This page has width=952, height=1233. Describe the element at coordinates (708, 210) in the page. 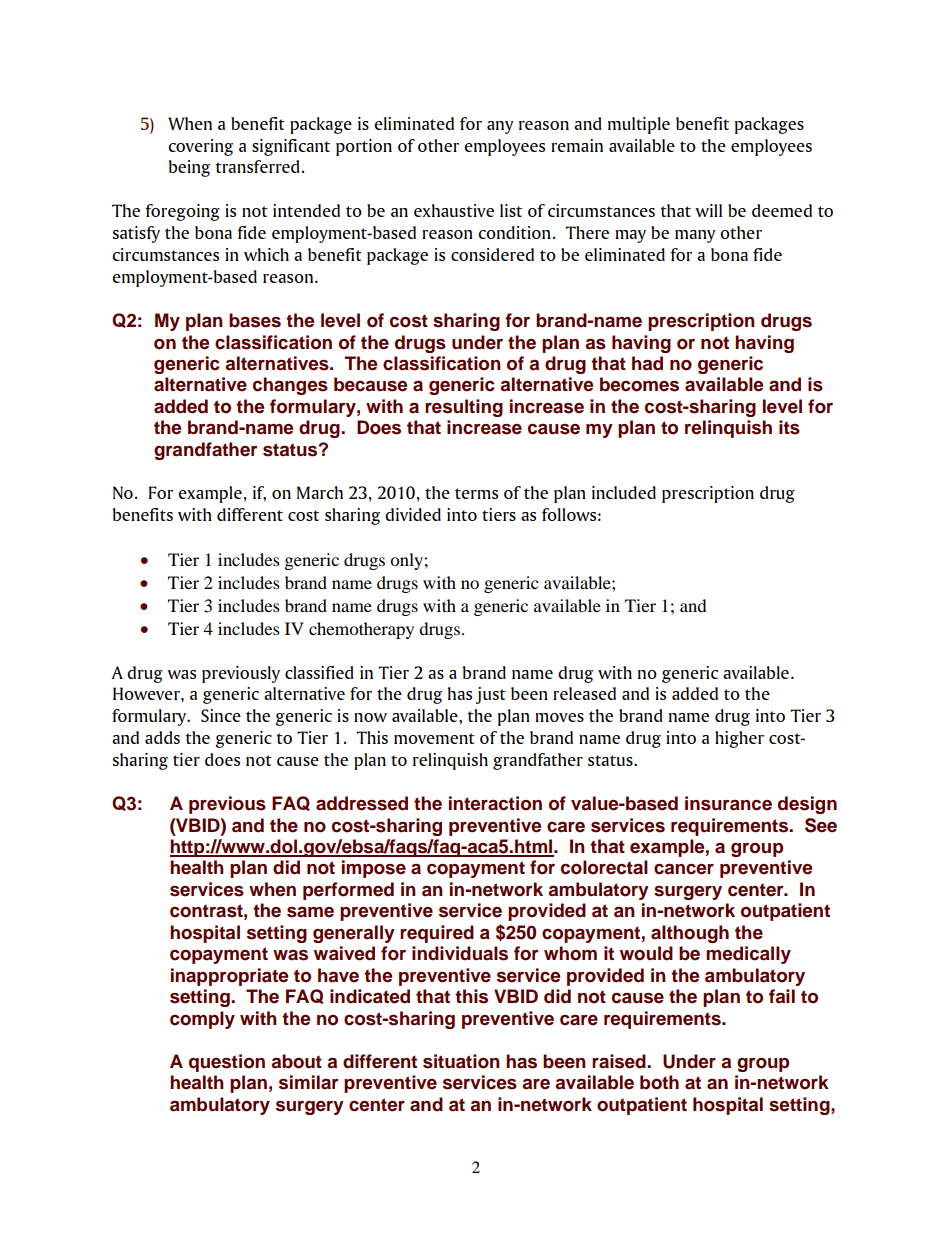

I see `will` at that location.
